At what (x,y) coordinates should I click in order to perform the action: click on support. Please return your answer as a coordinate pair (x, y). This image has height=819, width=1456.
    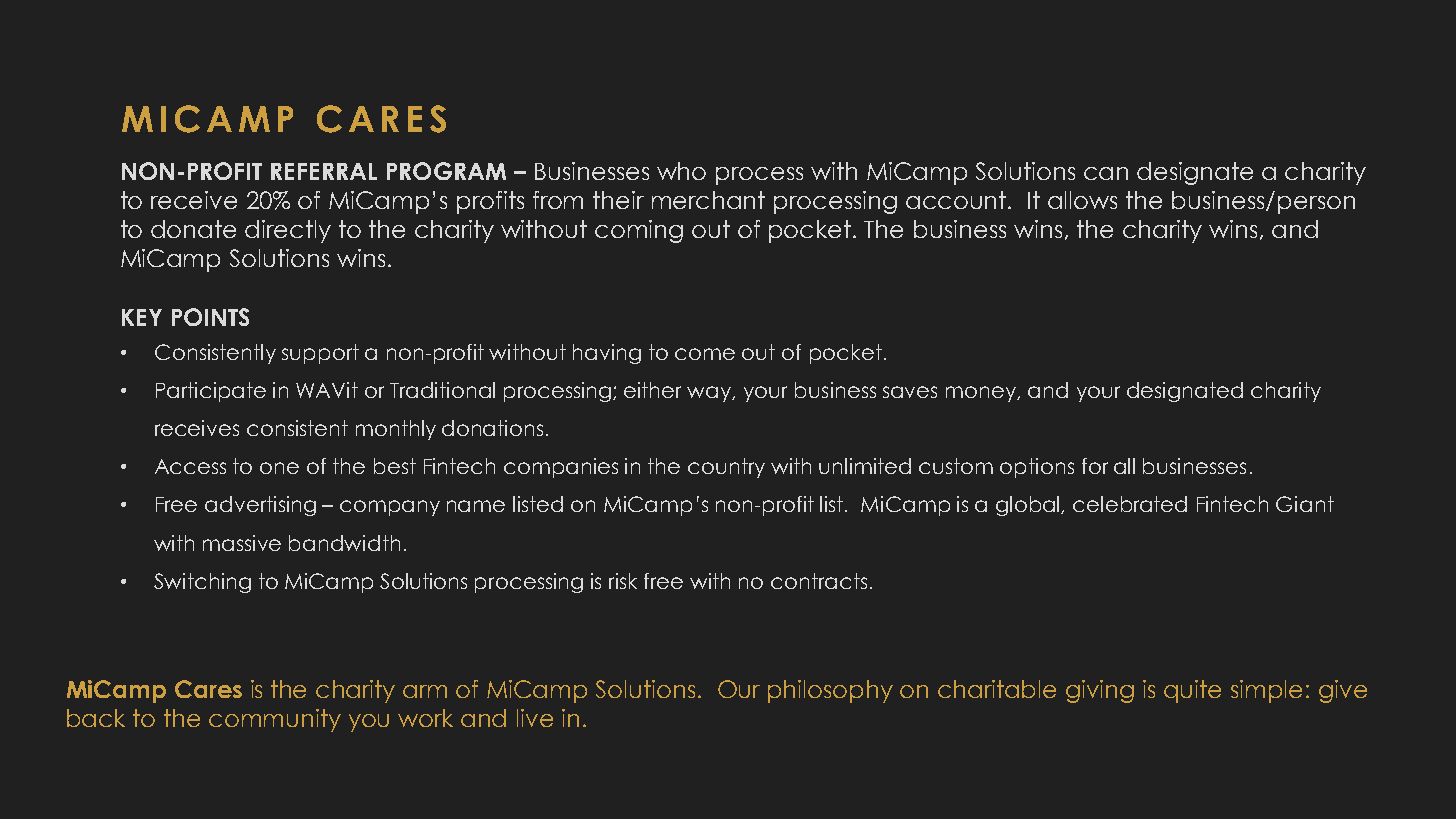
    Looking at the image, I should click on (320, 354).
